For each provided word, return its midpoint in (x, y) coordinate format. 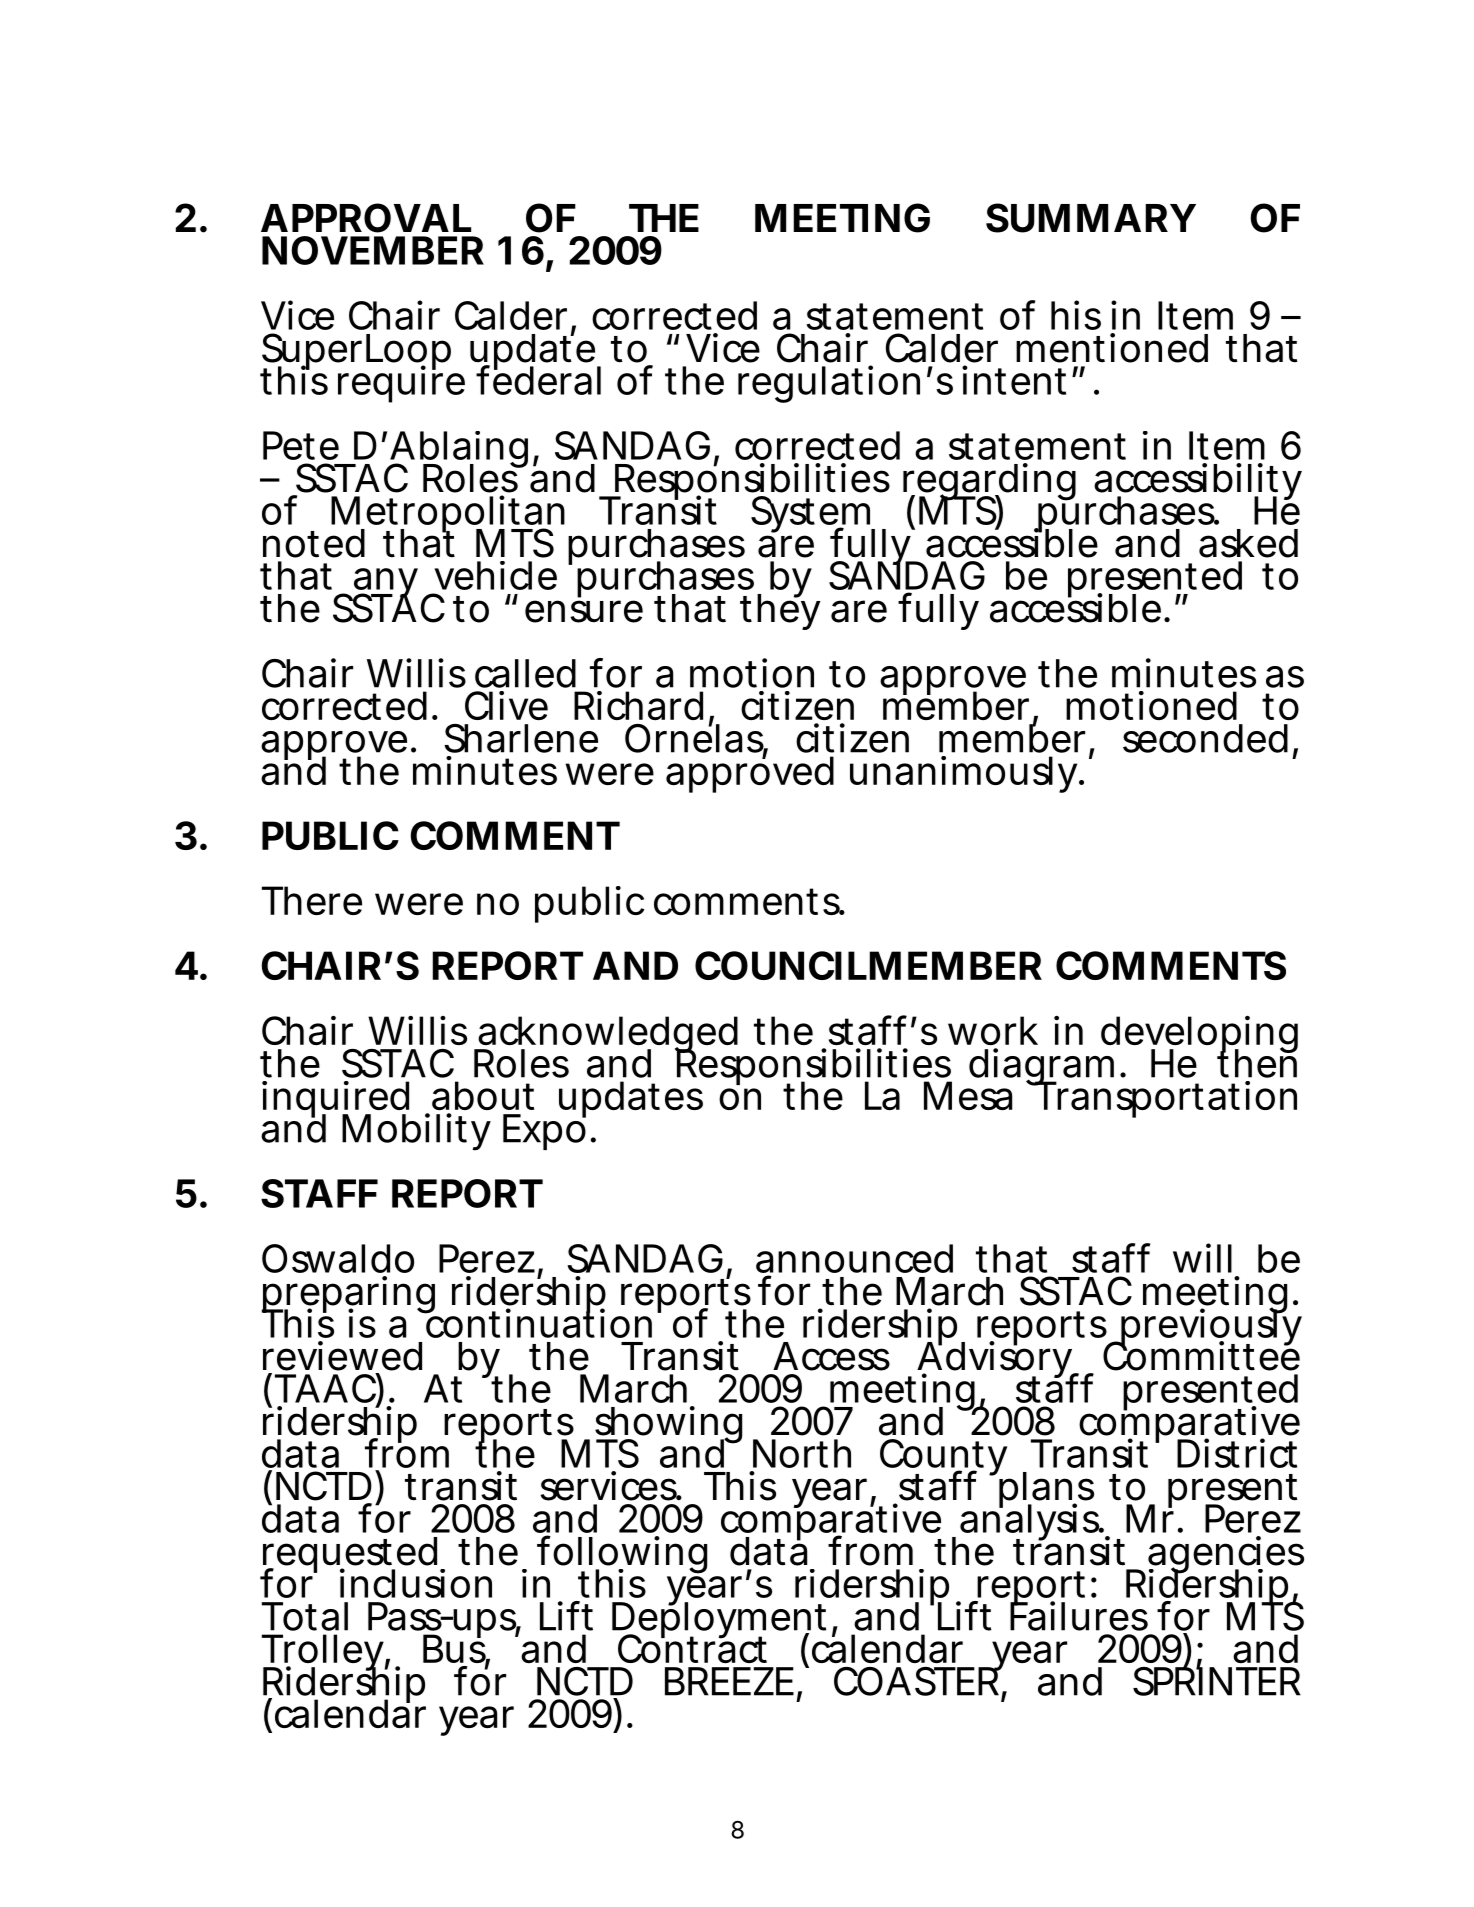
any (384, 584)
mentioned (1112, 348)
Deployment (719, 1621)
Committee (1201, 1355)
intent (1014, 380)
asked (1248, 543)
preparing (348, 1296)
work (993, 1030)
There (312, 900)
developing (1199, 1036)
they (780, 611)
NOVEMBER (373, 250)
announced (854, 1258)
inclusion (416, 1583)
